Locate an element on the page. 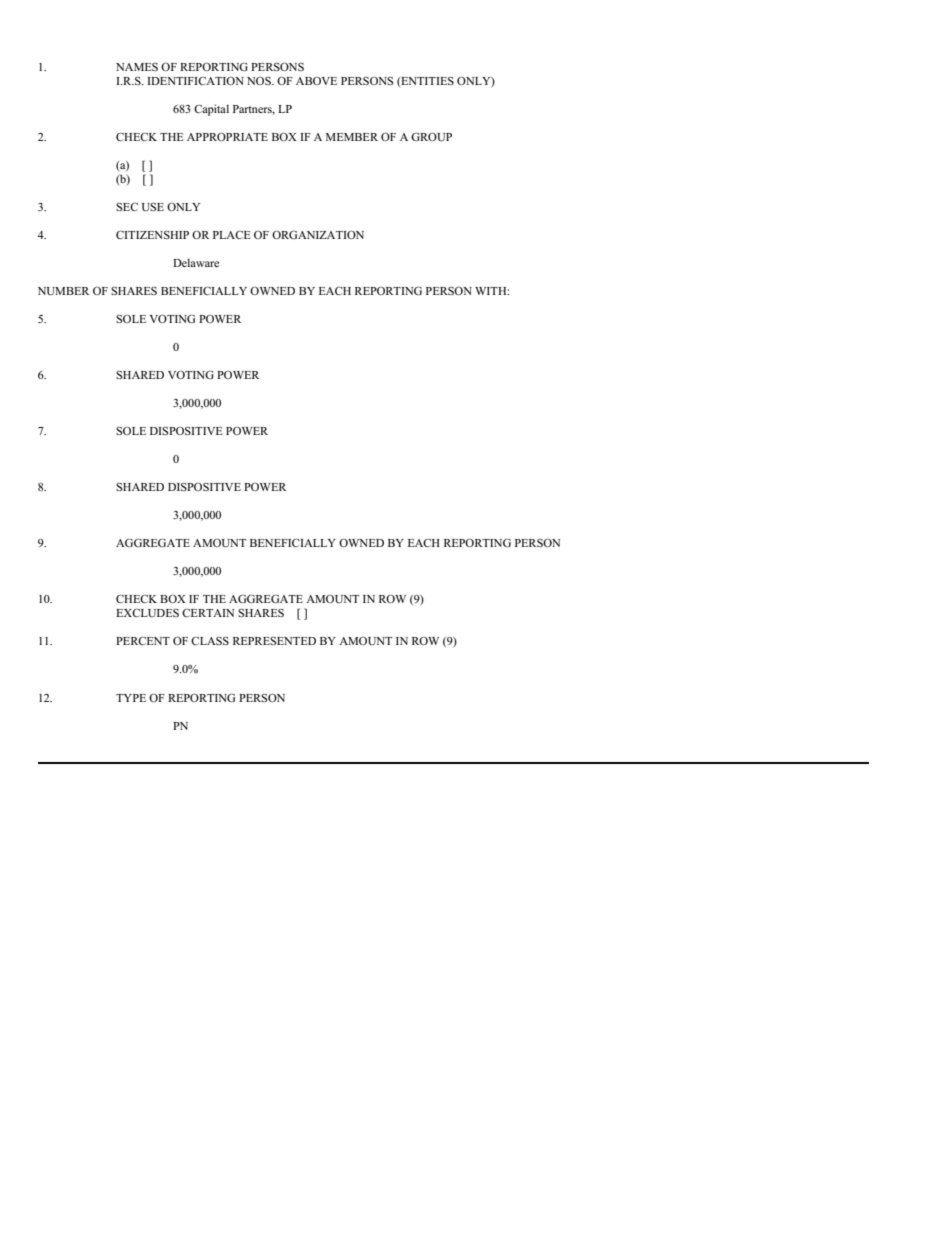  CLASS is located at coordinates (210, 640).
